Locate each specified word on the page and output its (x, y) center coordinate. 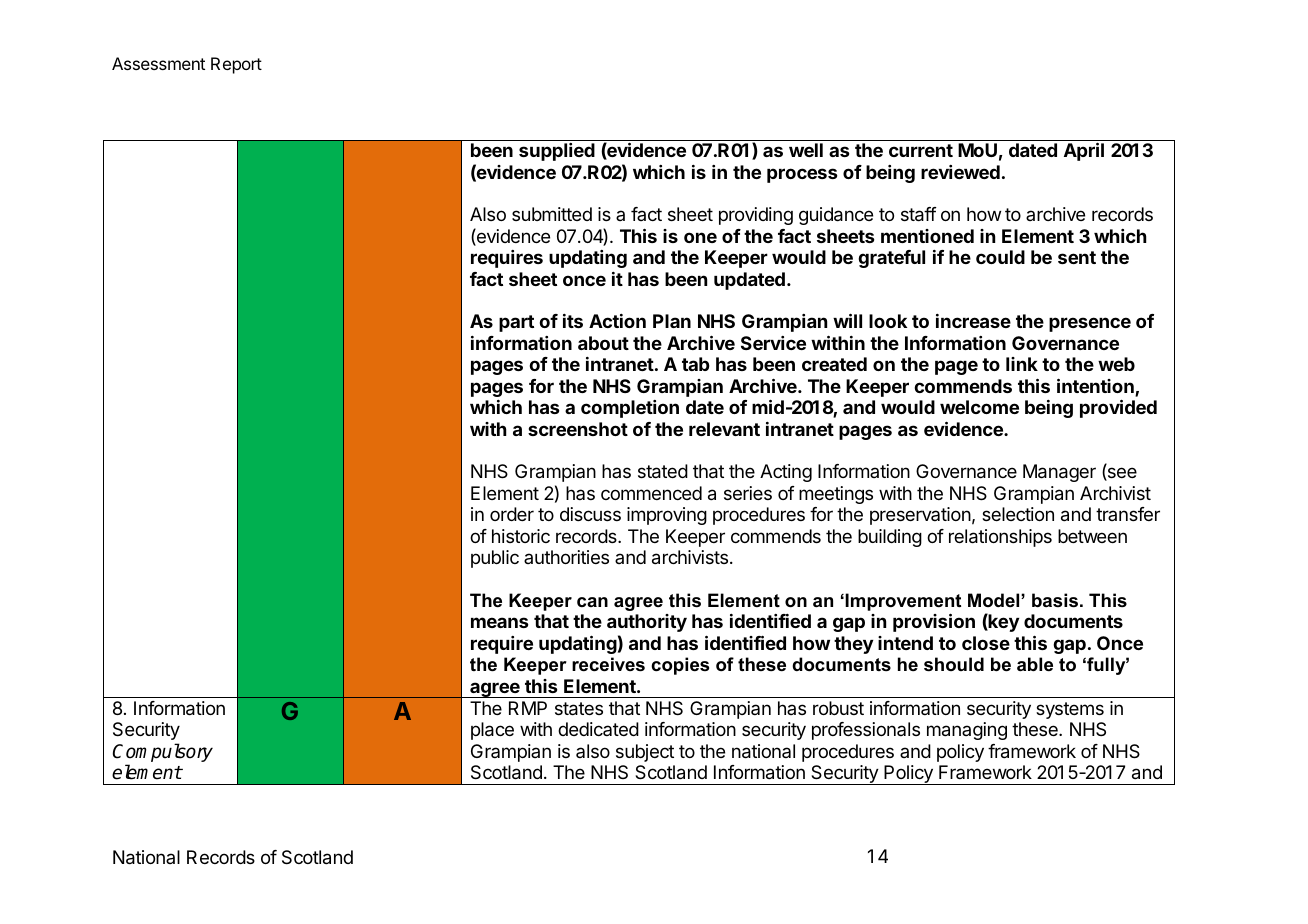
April (1084, 151)
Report (236, 65)
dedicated (598, 729)
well (806, 150)
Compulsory (163, 752)
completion (630, 409)
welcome (979, 407)
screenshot (578, 429)
